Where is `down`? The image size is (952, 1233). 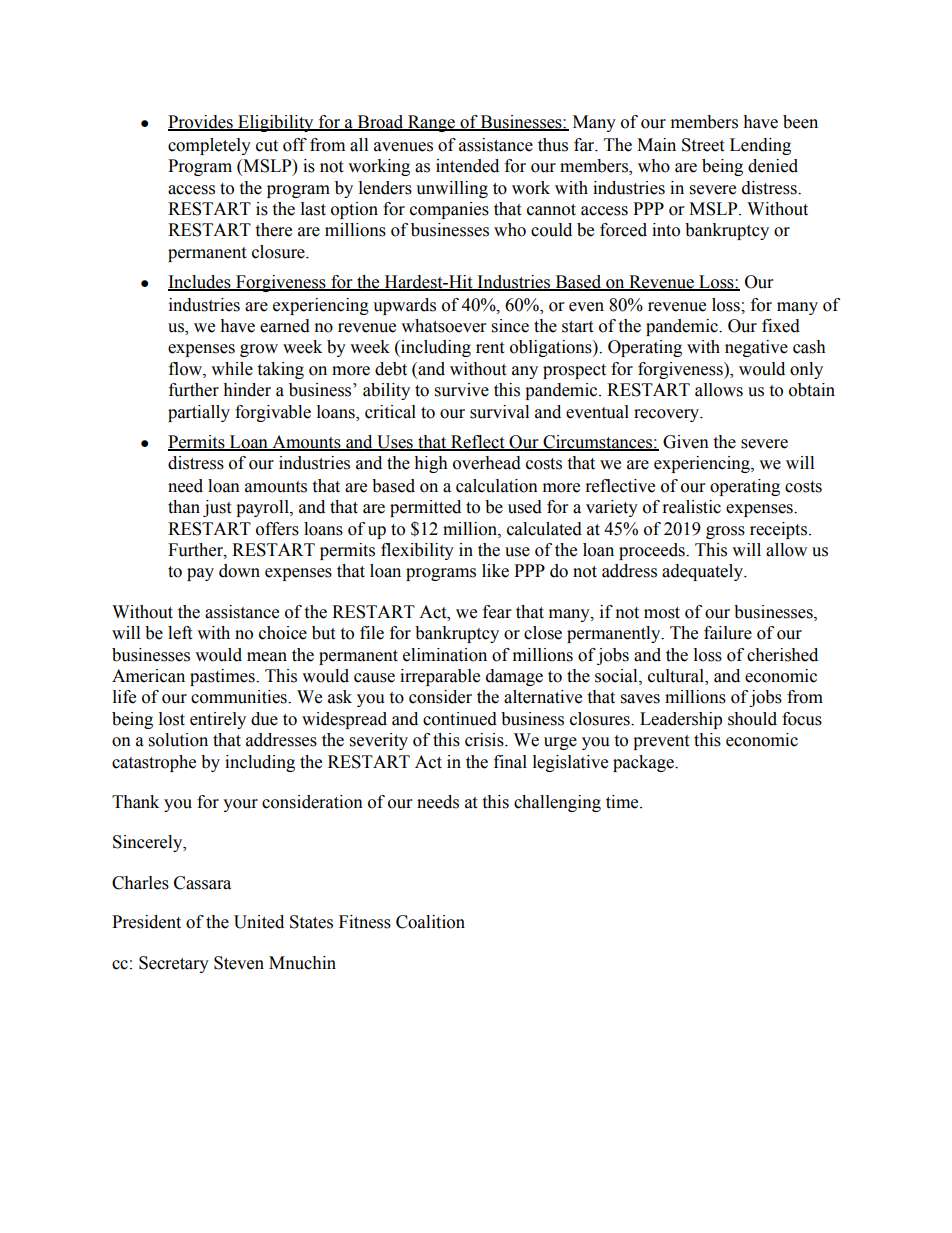 down is located at coordinates (239, 571).
